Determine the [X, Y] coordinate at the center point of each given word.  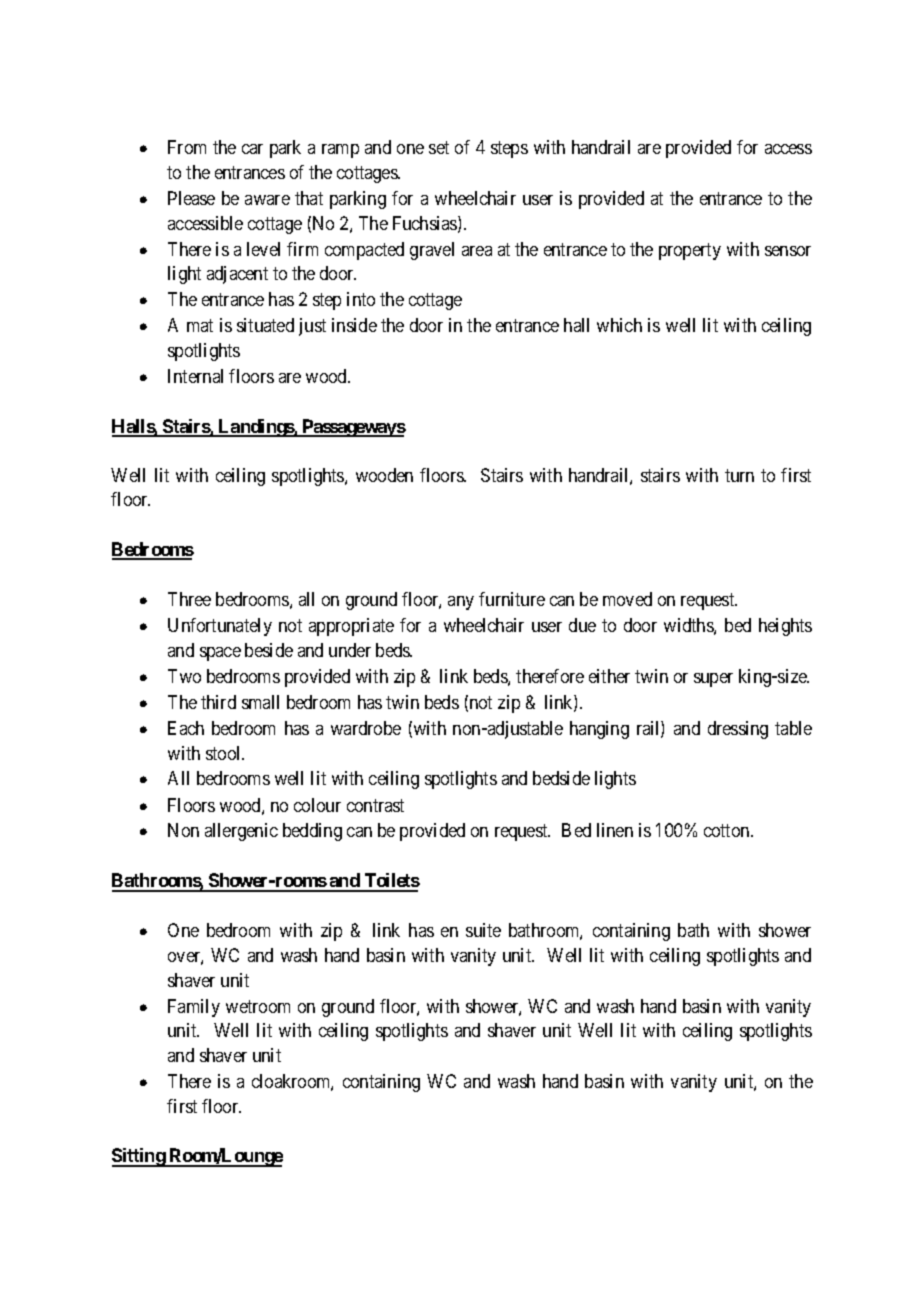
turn [739, 475]
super [713, 680]
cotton [728, 831]
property [690, 251]
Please [191, 198]
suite [483, 930]
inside [354, 325]
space [220, 654]
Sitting [139, 1157]
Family [194, 1008]
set [439, 148]
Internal [195, 376]
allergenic [241, 832]
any [461, 603]
